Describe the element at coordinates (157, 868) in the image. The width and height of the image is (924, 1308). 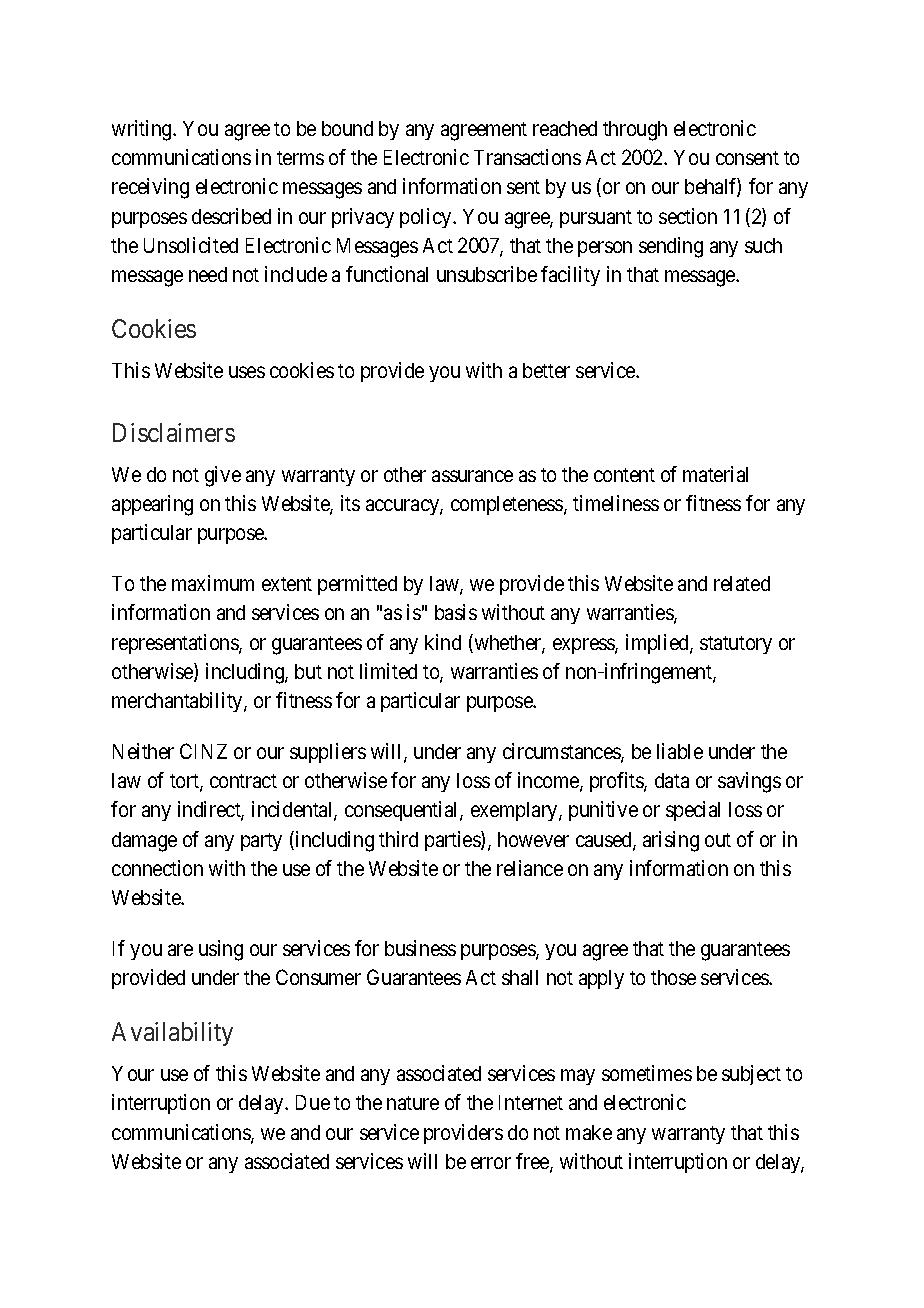
I see `connection` at that location.
